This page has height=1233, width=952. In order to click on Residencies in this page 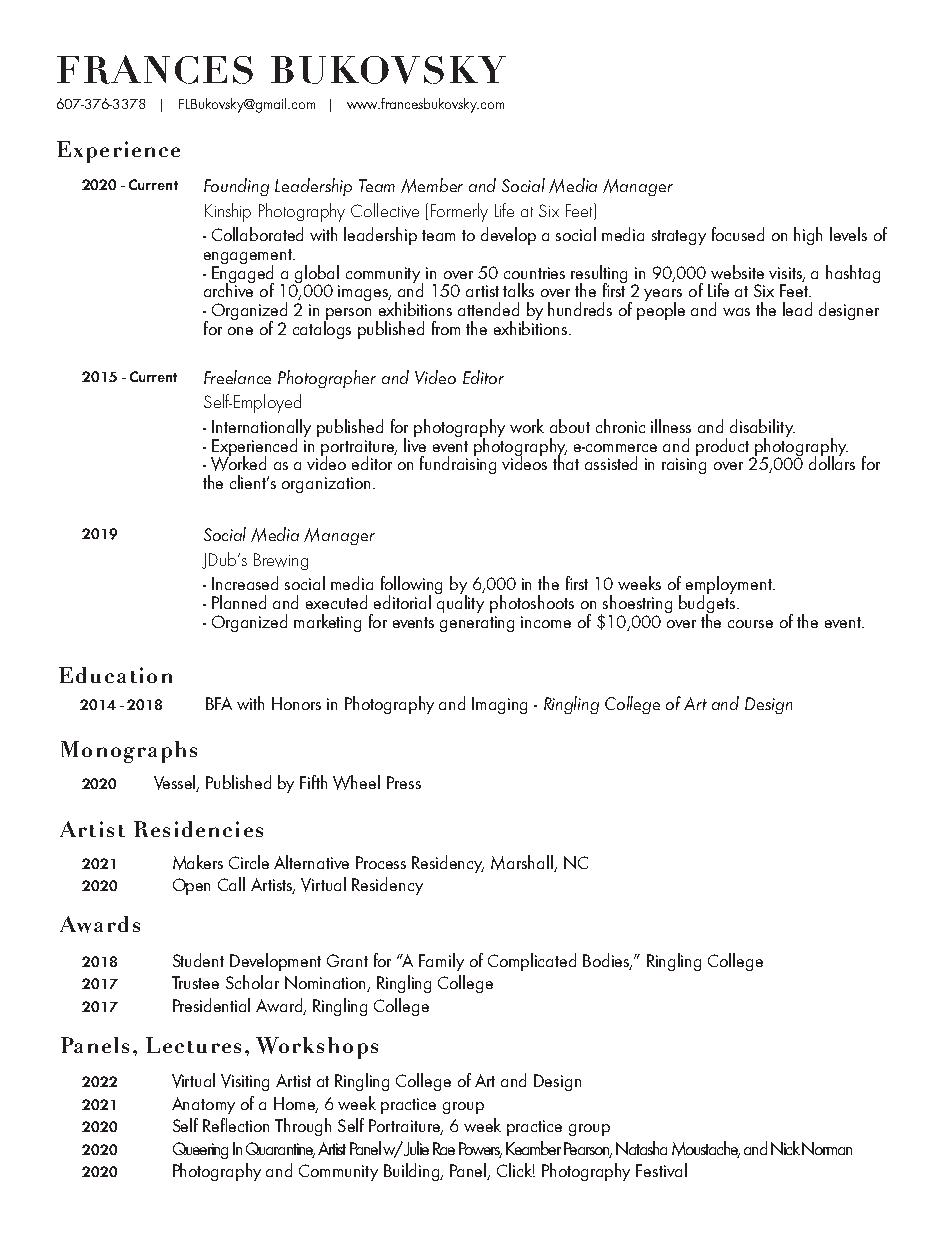, I will do `click(198, 829)`.
